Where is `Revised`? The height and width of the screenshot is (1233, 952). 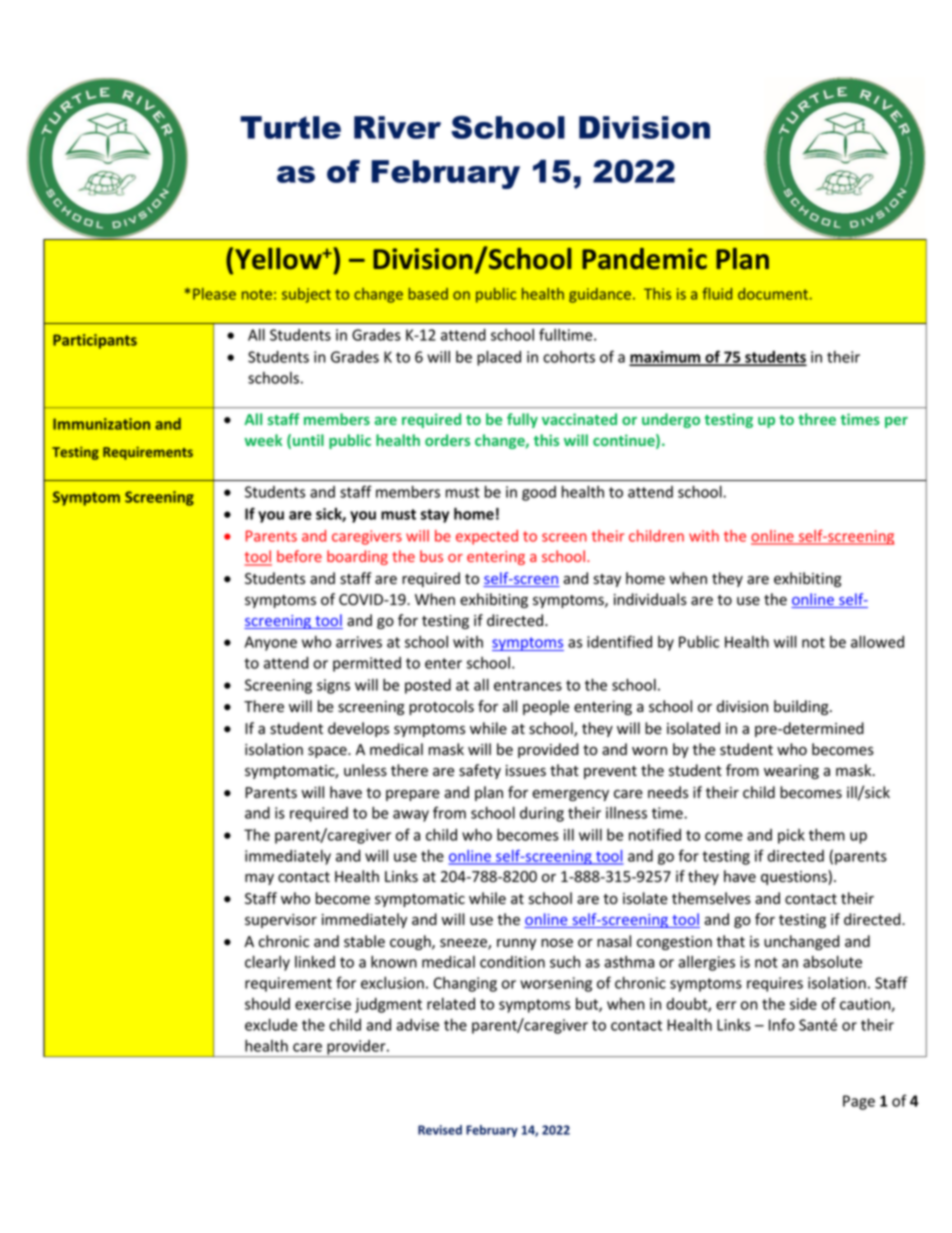
Revised is located at coordinates (440, 1130).
